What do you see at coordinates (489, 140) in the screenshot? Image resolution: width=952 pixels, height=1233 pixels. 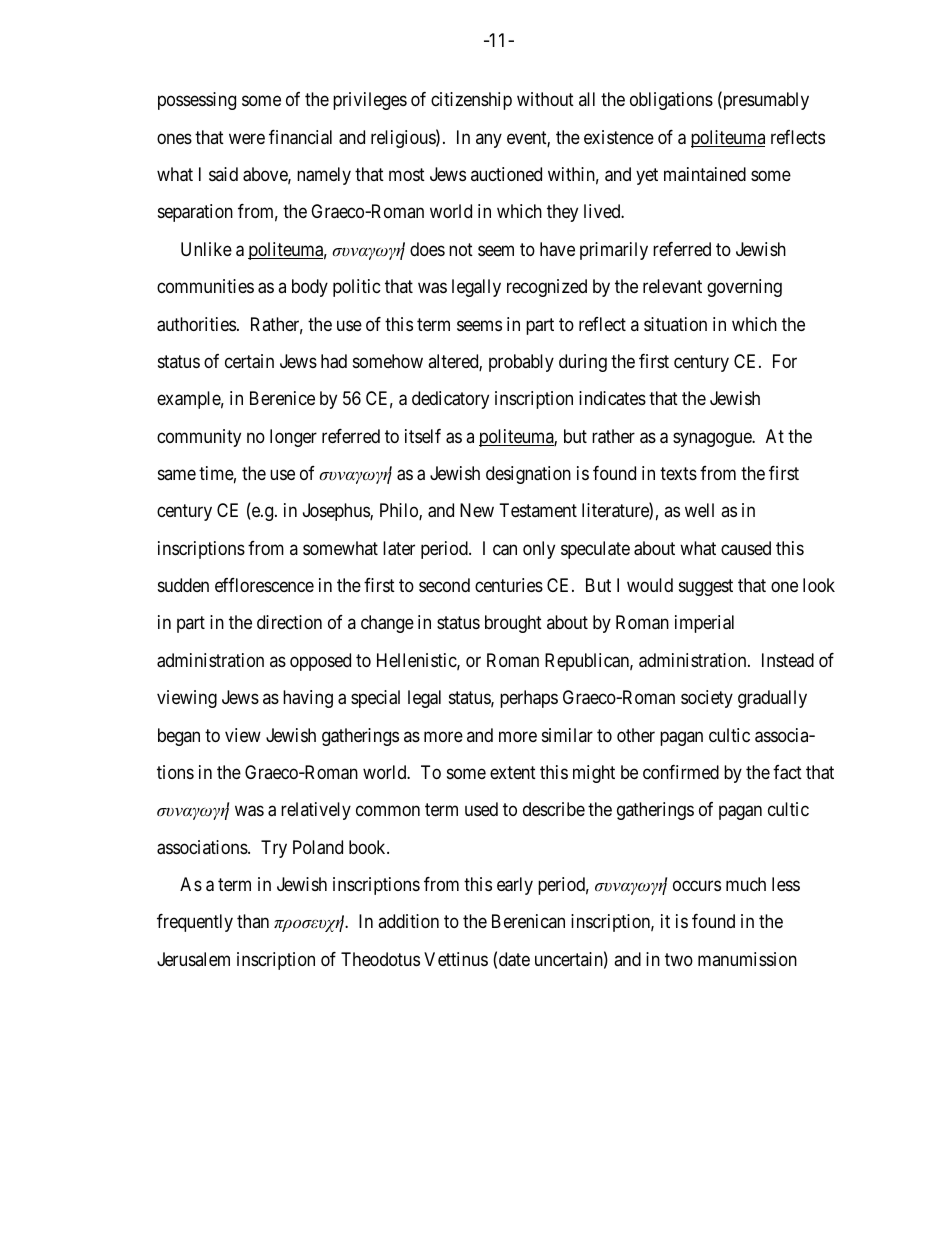 I see `any` at bounding box center [489, 140].
